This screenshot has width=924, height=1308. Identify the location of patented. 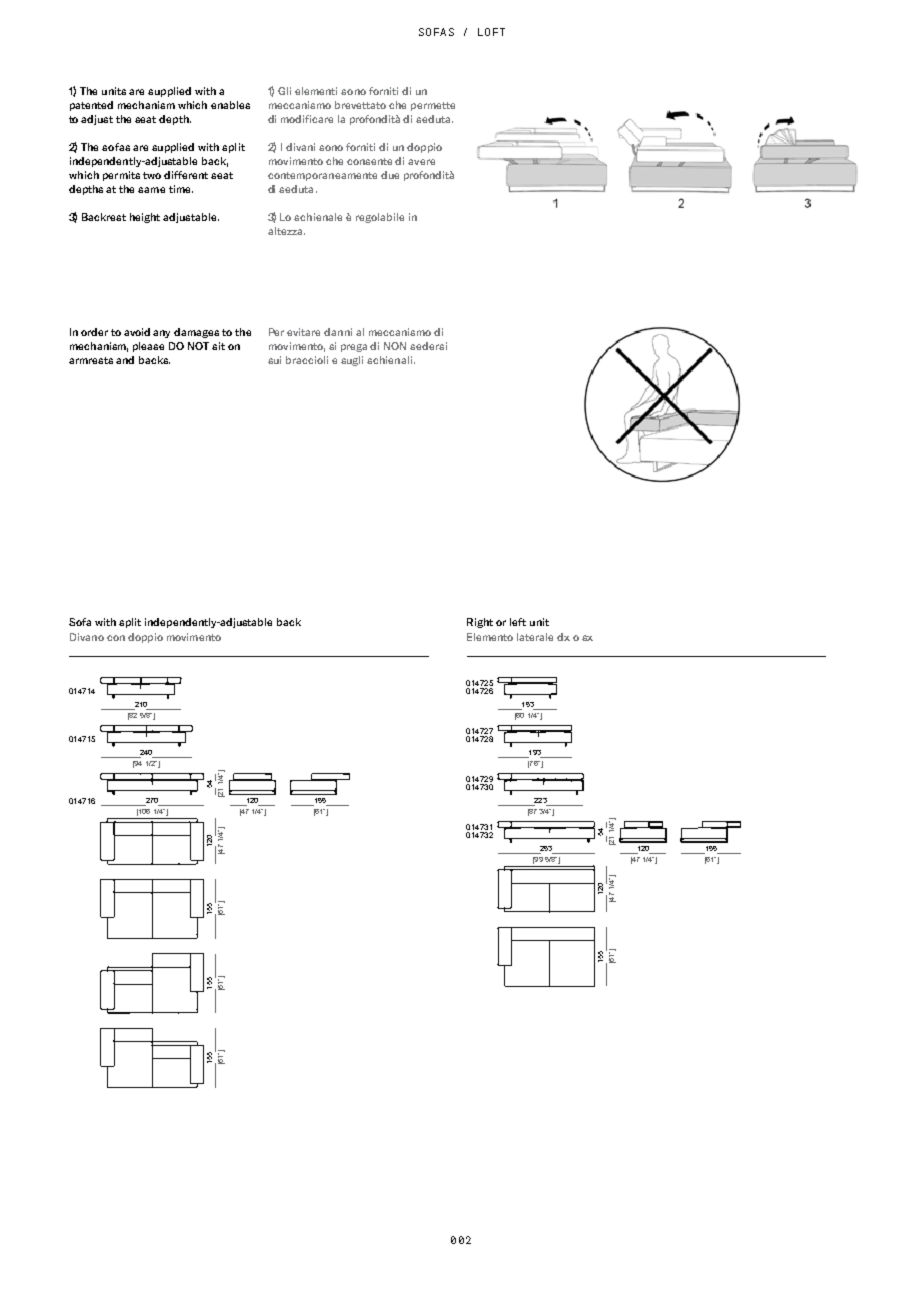
(91, 106).
